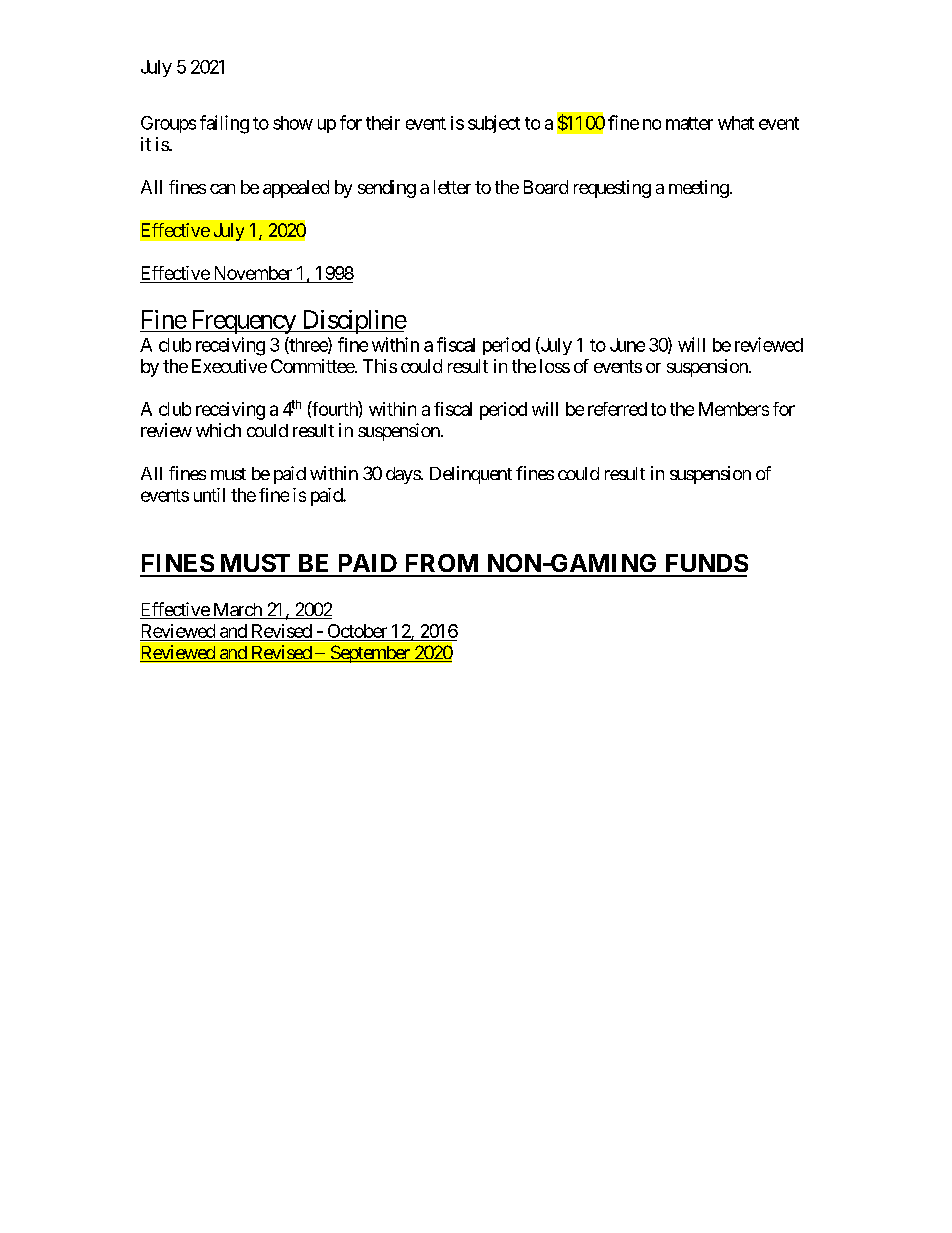  I want to click on March, so click(237, 611).
